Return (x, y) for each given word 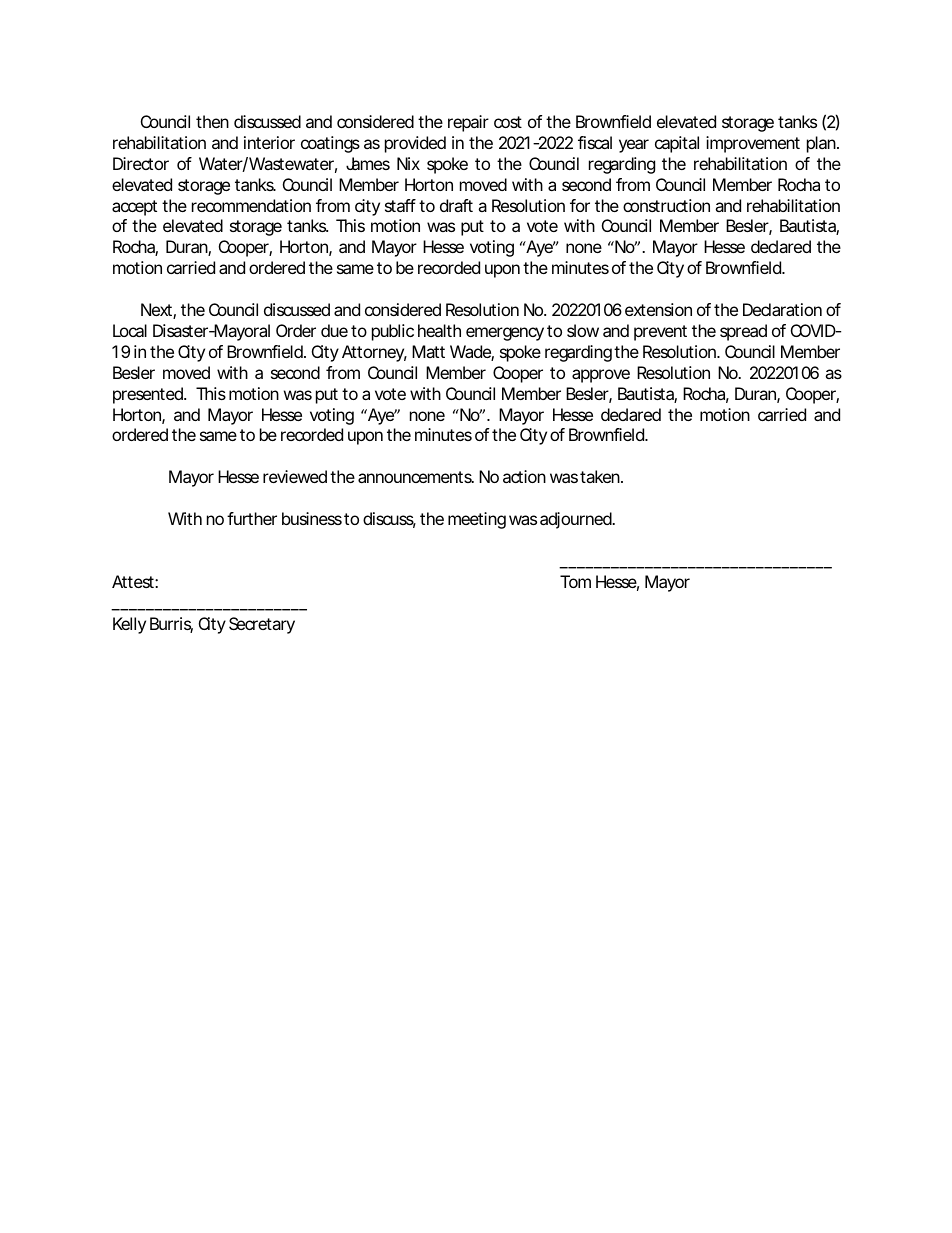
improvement (753, 144)
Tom (575, 581)
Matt (428, 351)
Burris (171, 625)
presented (149, 395)
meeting (477, 520)
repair (468, 123)
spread (743, 332)
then (212, 121)
